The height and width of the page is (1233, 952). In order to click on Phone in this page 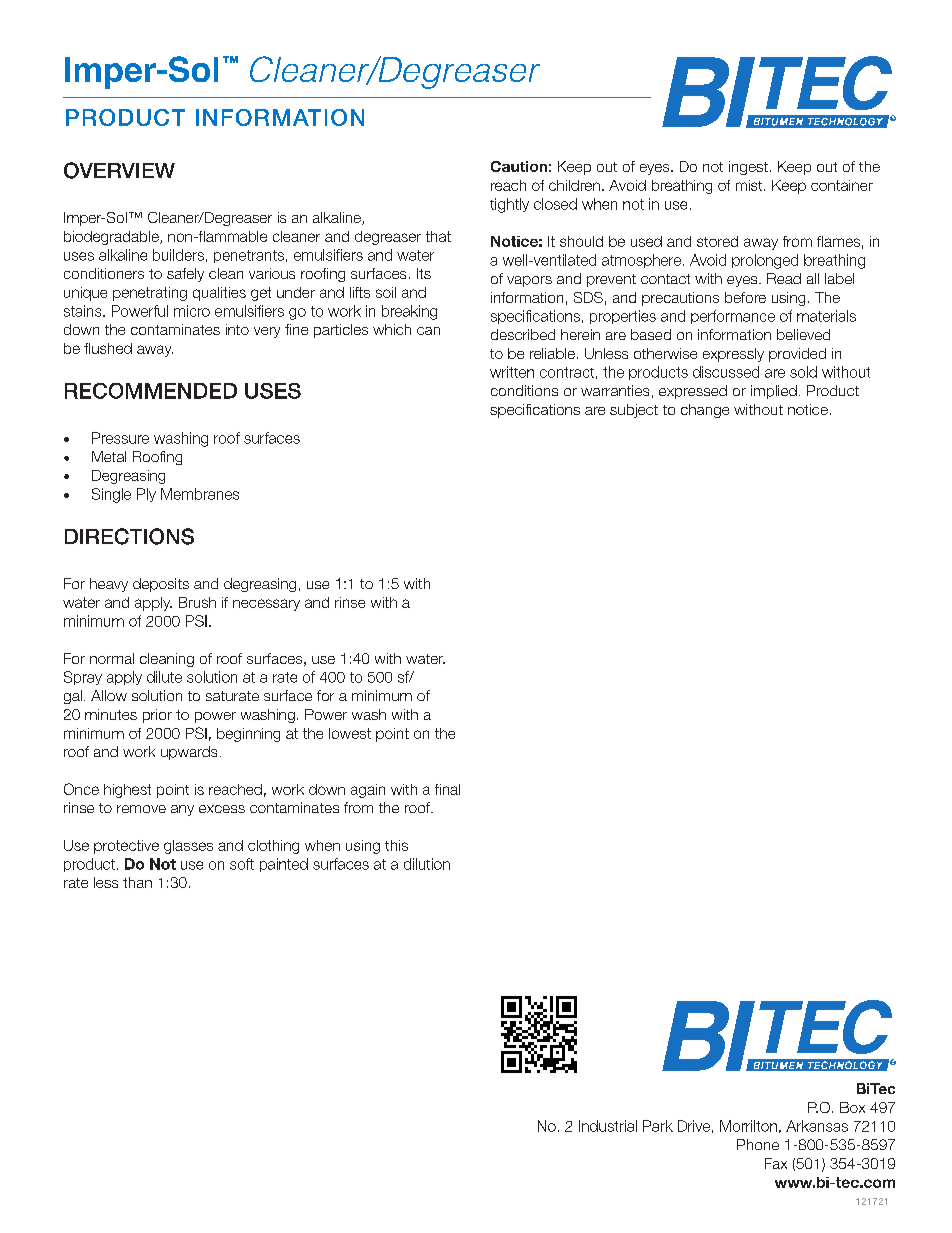, I will do `click(758, 1144)`.
